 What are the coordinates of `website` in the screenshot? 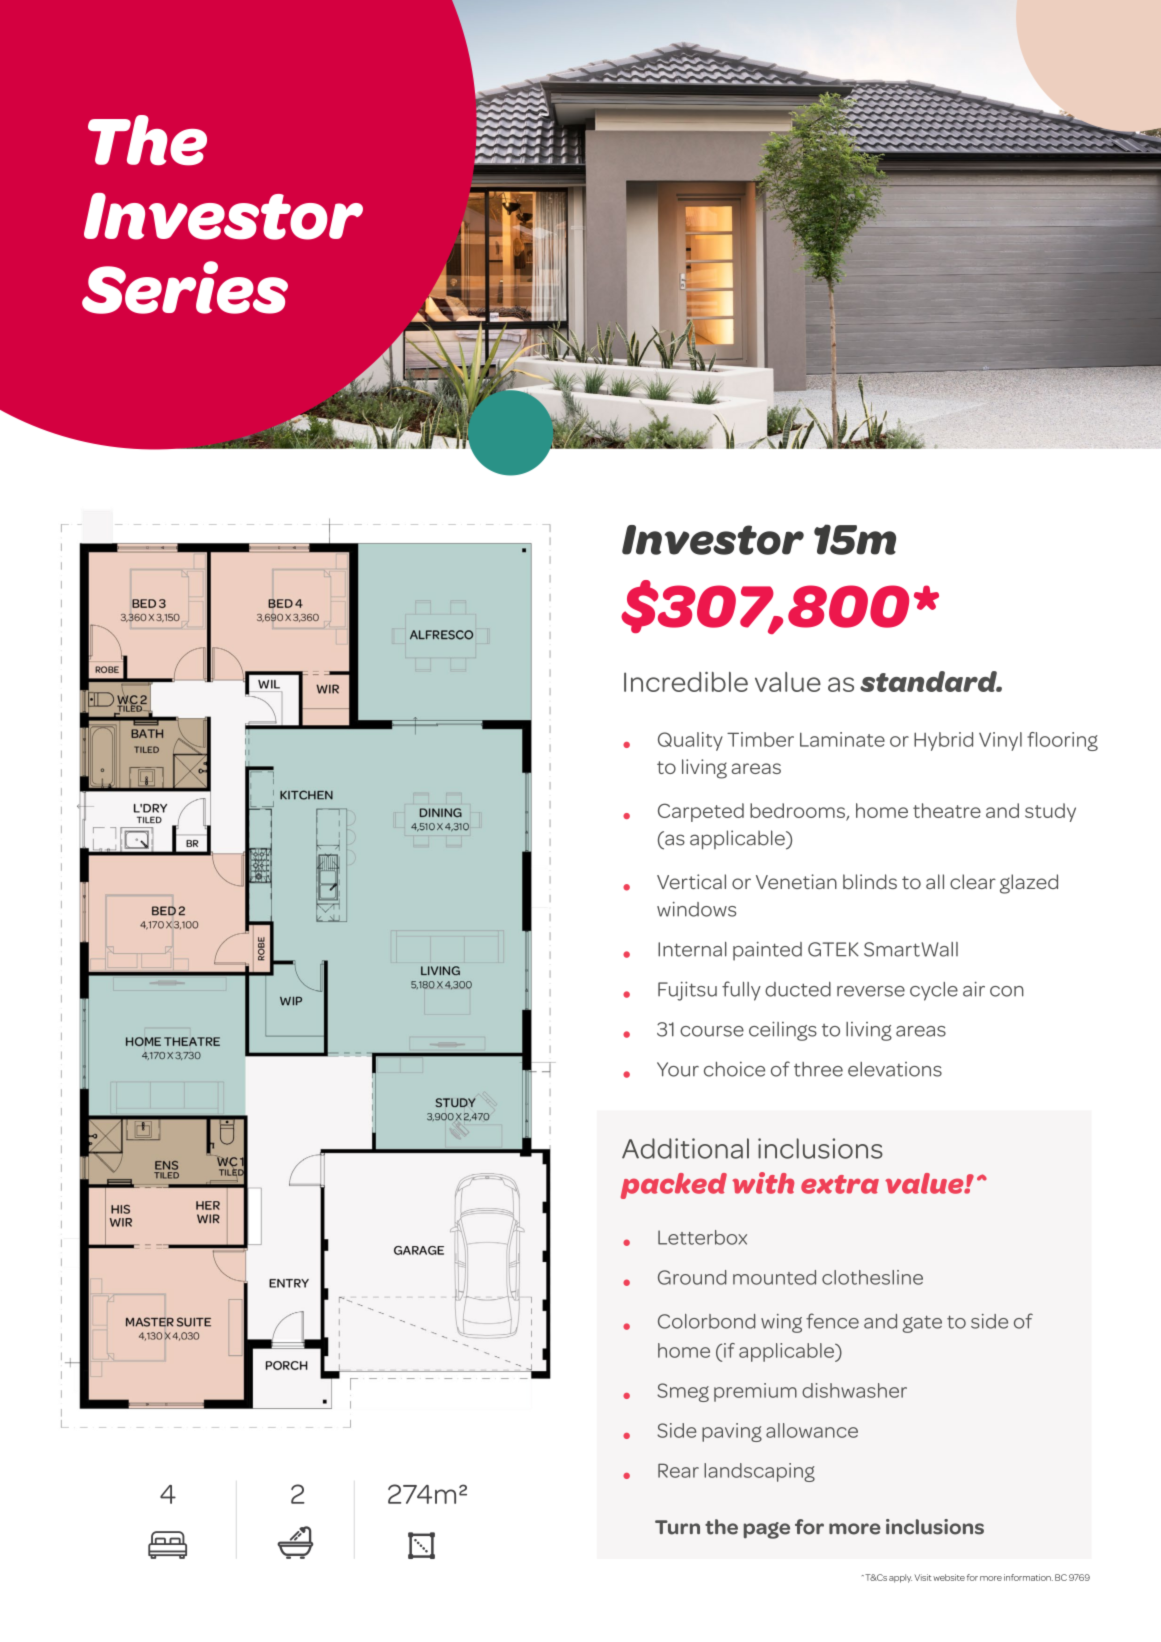 It's located at (949, 1577).
